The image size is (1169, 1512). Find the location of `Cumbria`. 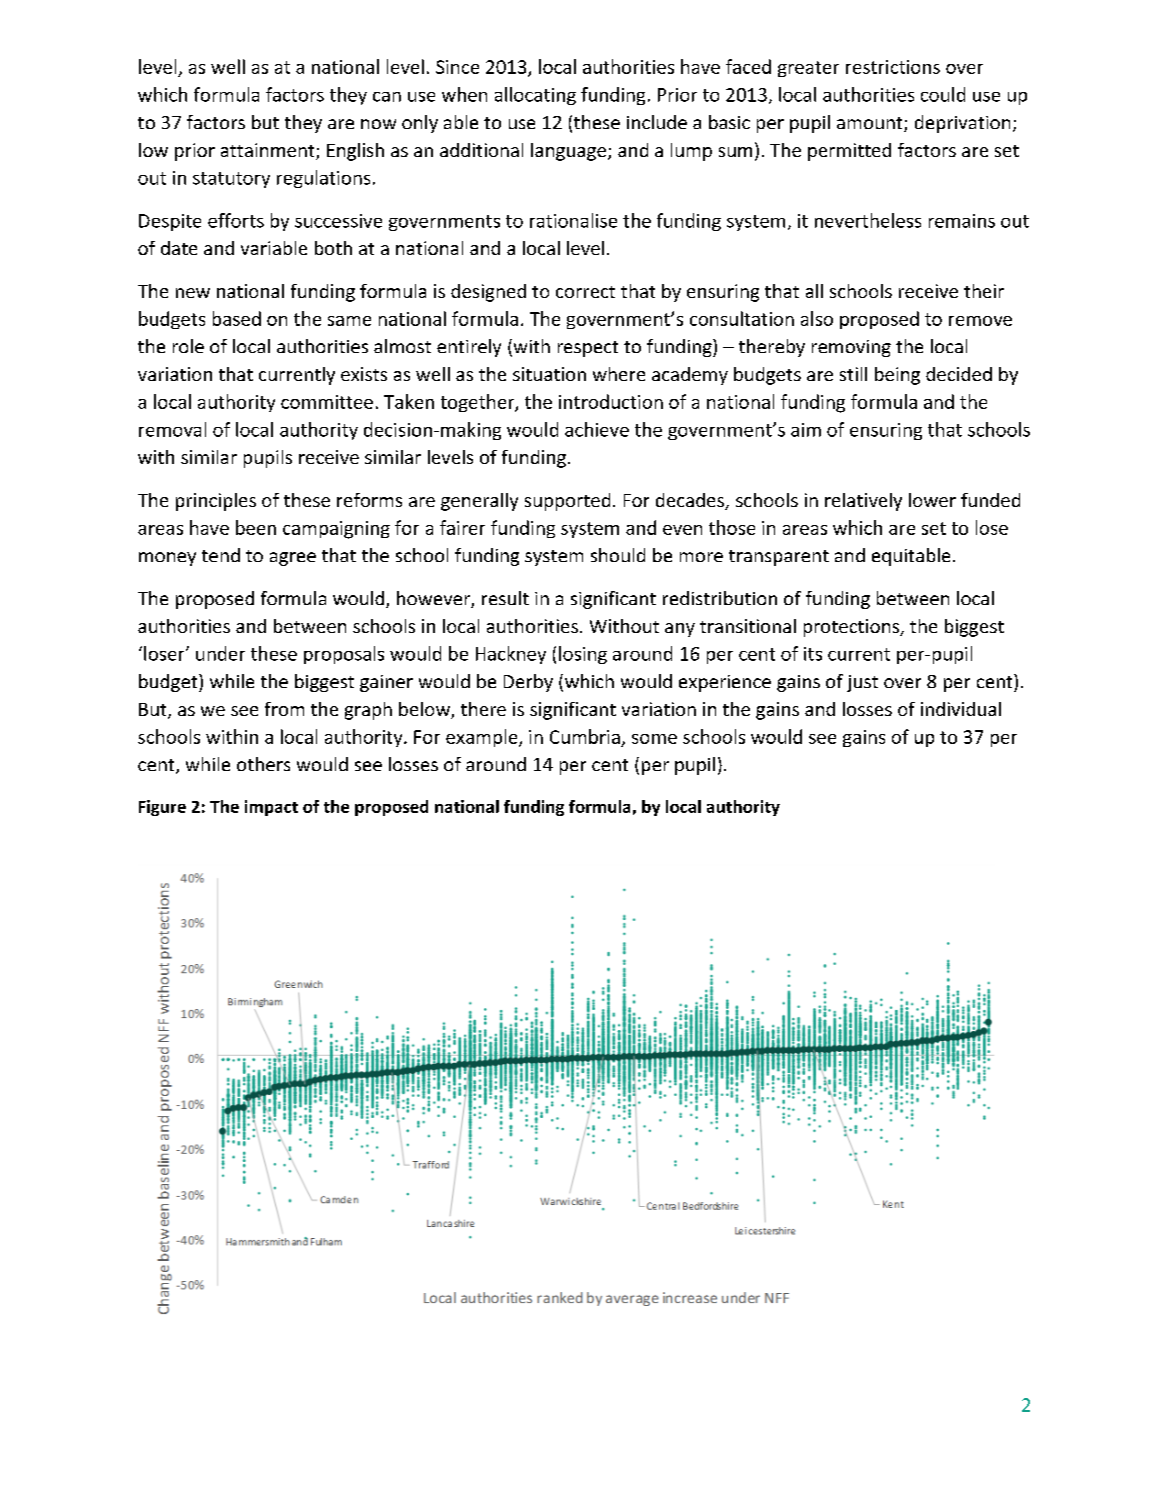

Cumbria is located at coordinates (585, 736).
